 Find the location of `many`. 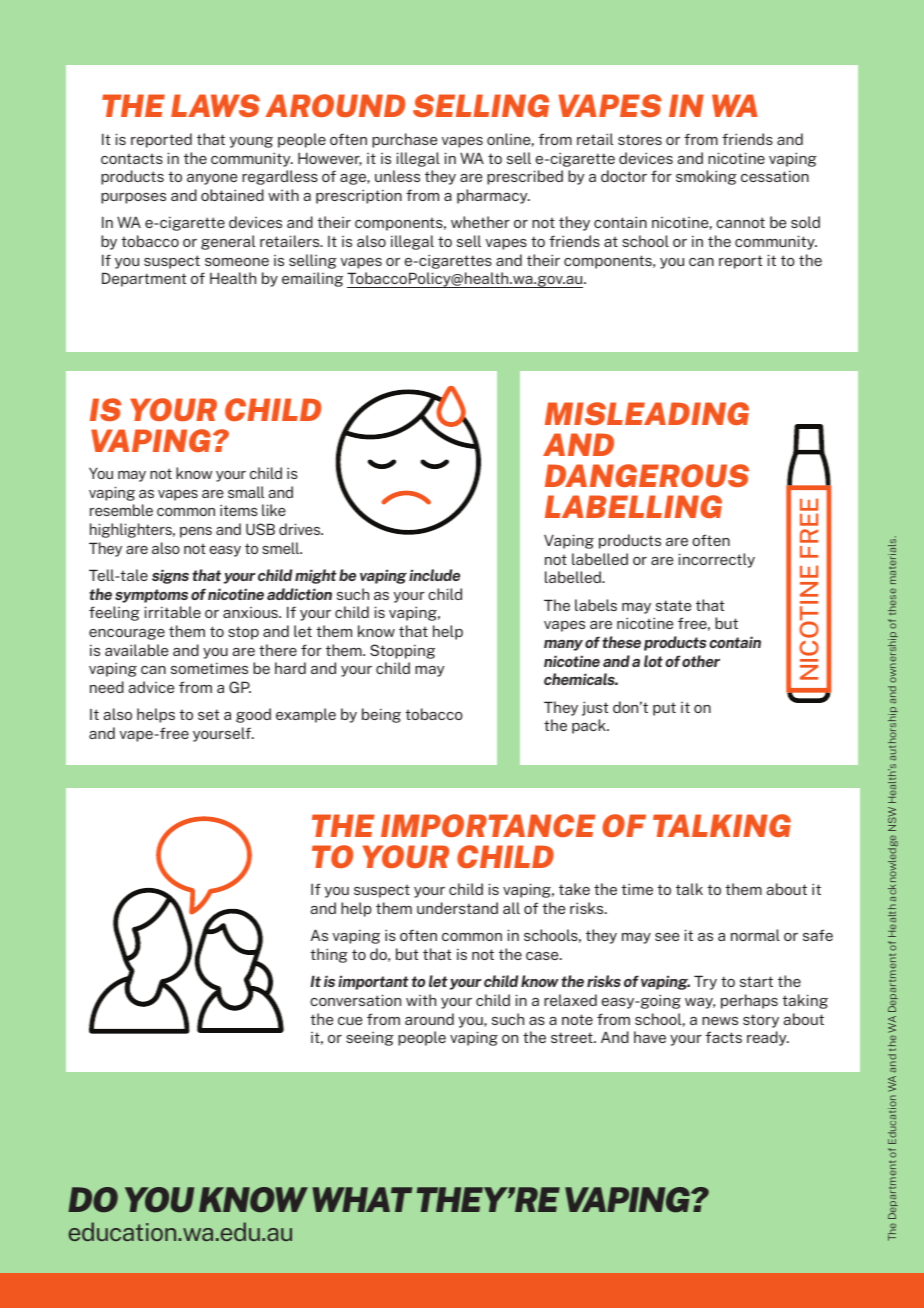

many is located at coordinates (563, 645).
